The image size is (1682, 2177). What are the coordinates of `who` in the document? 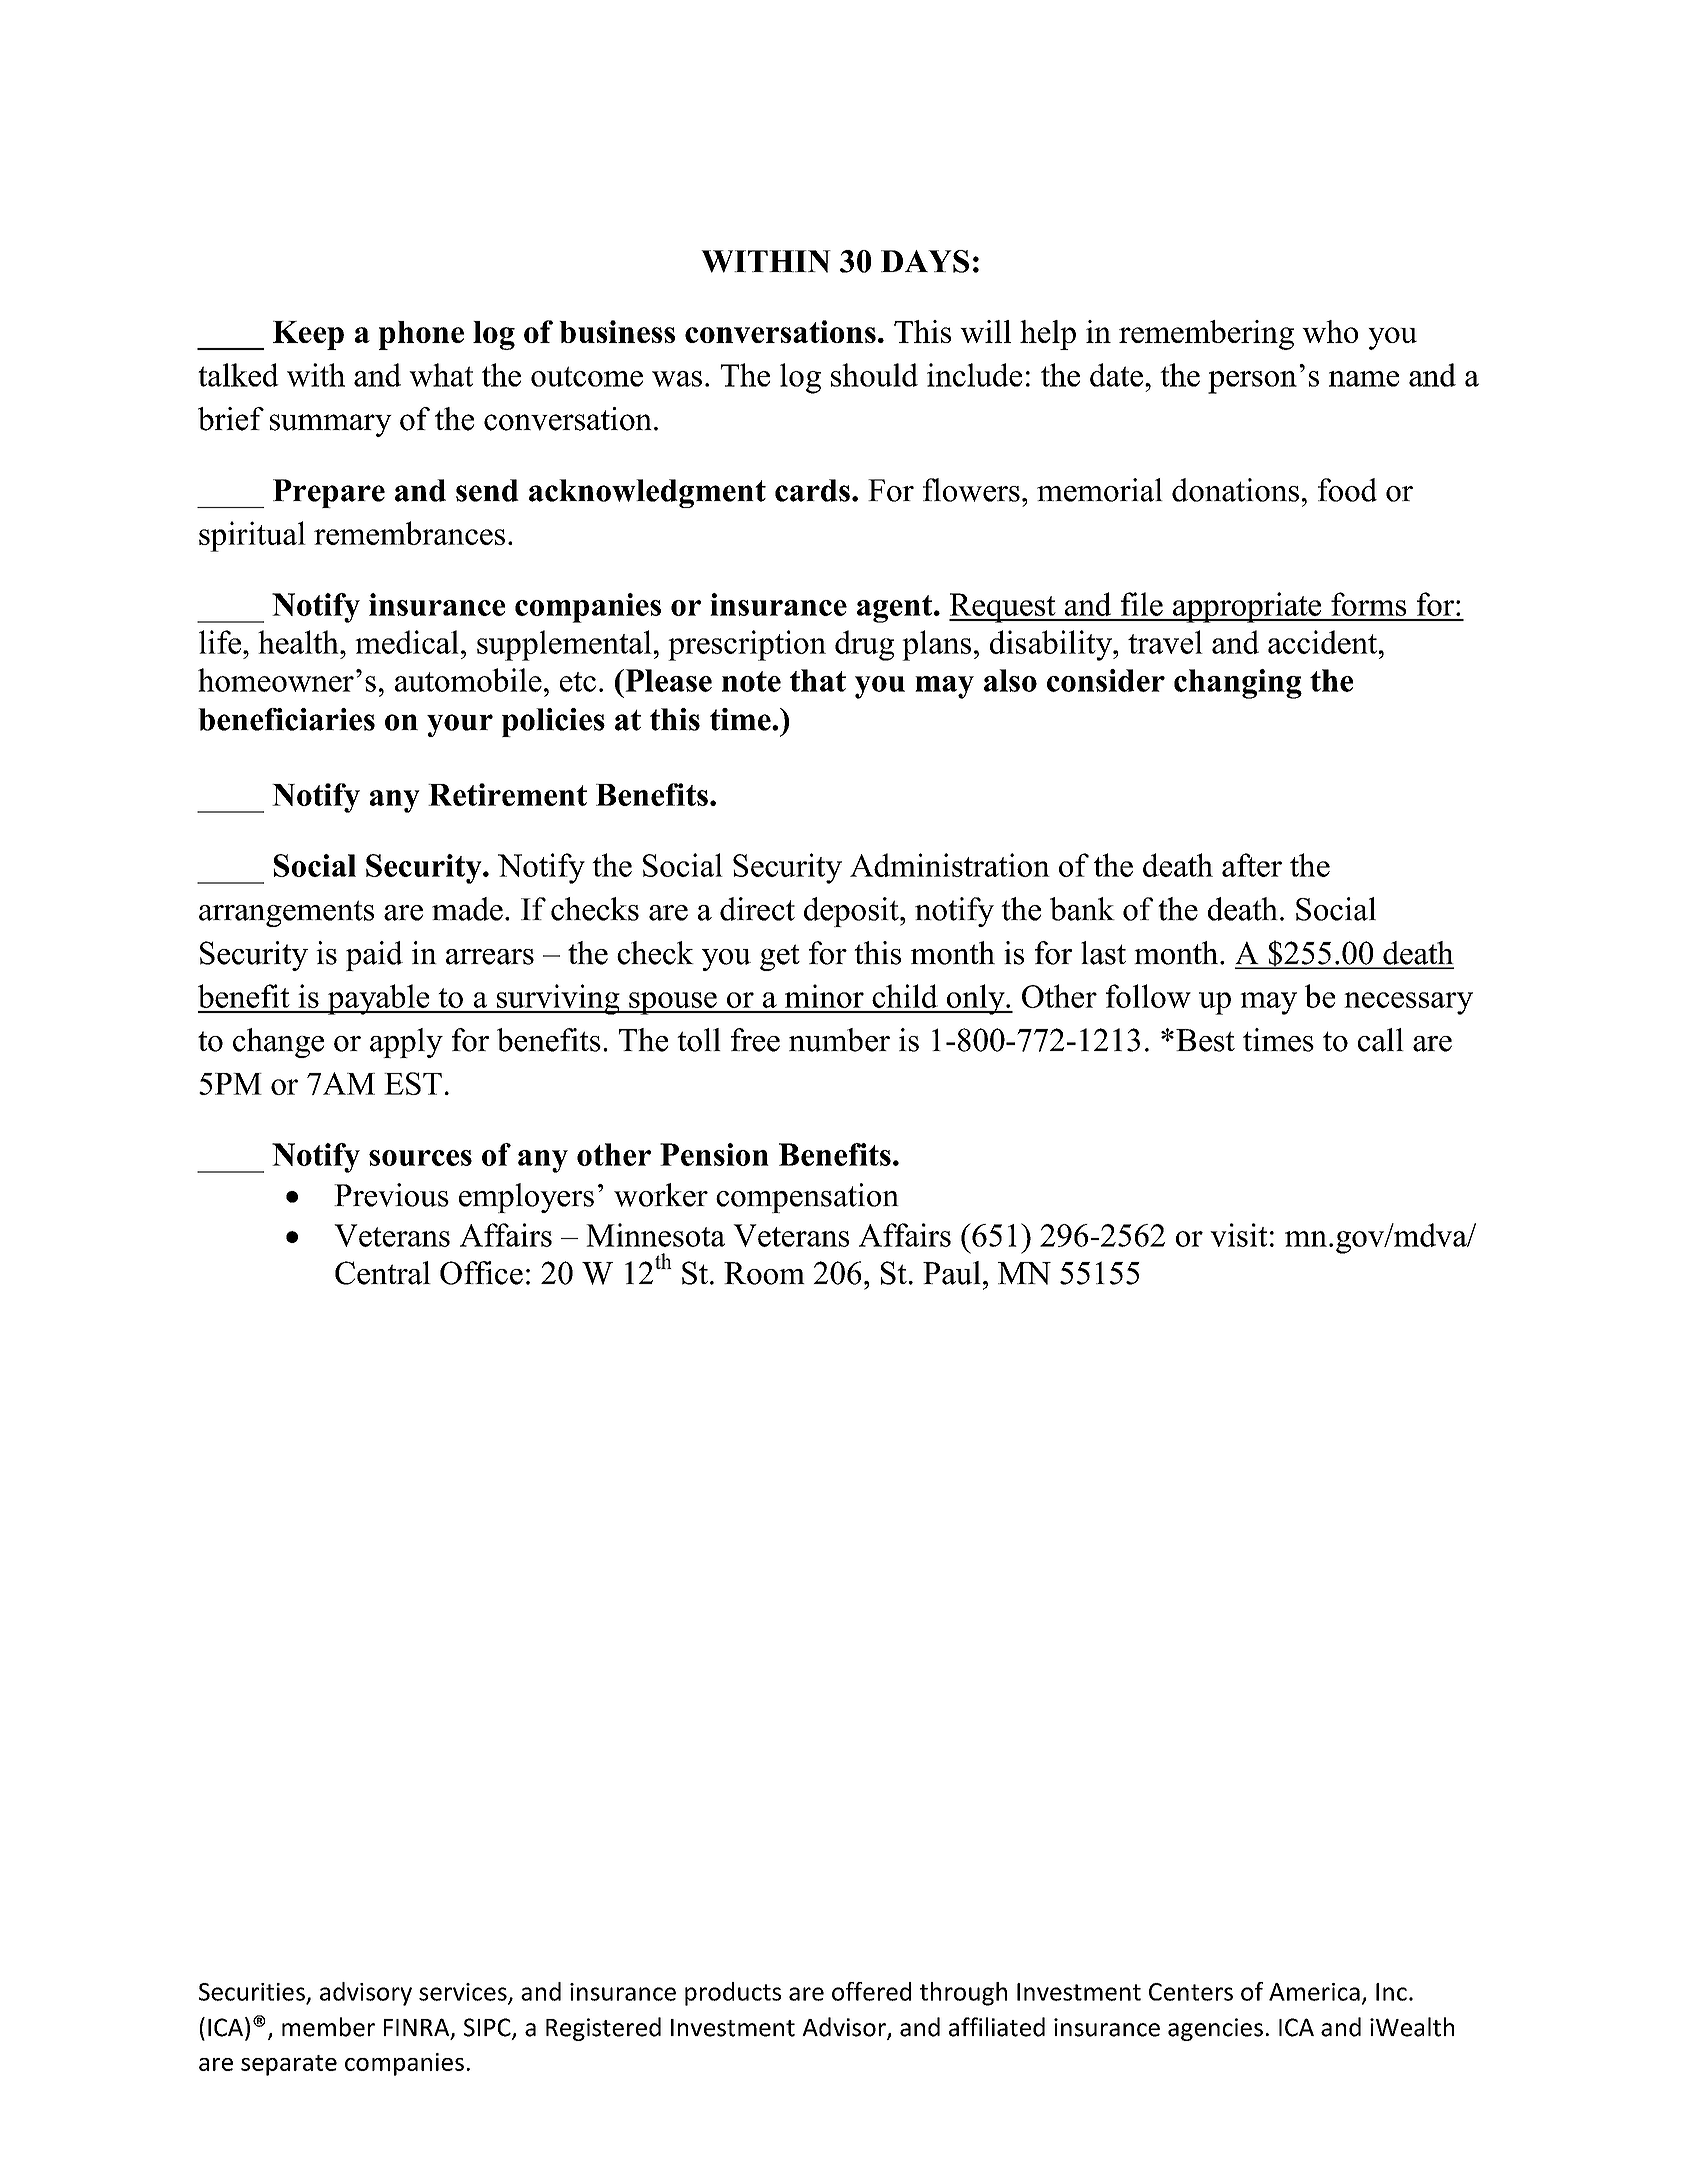 It's located at (1330, 331).
